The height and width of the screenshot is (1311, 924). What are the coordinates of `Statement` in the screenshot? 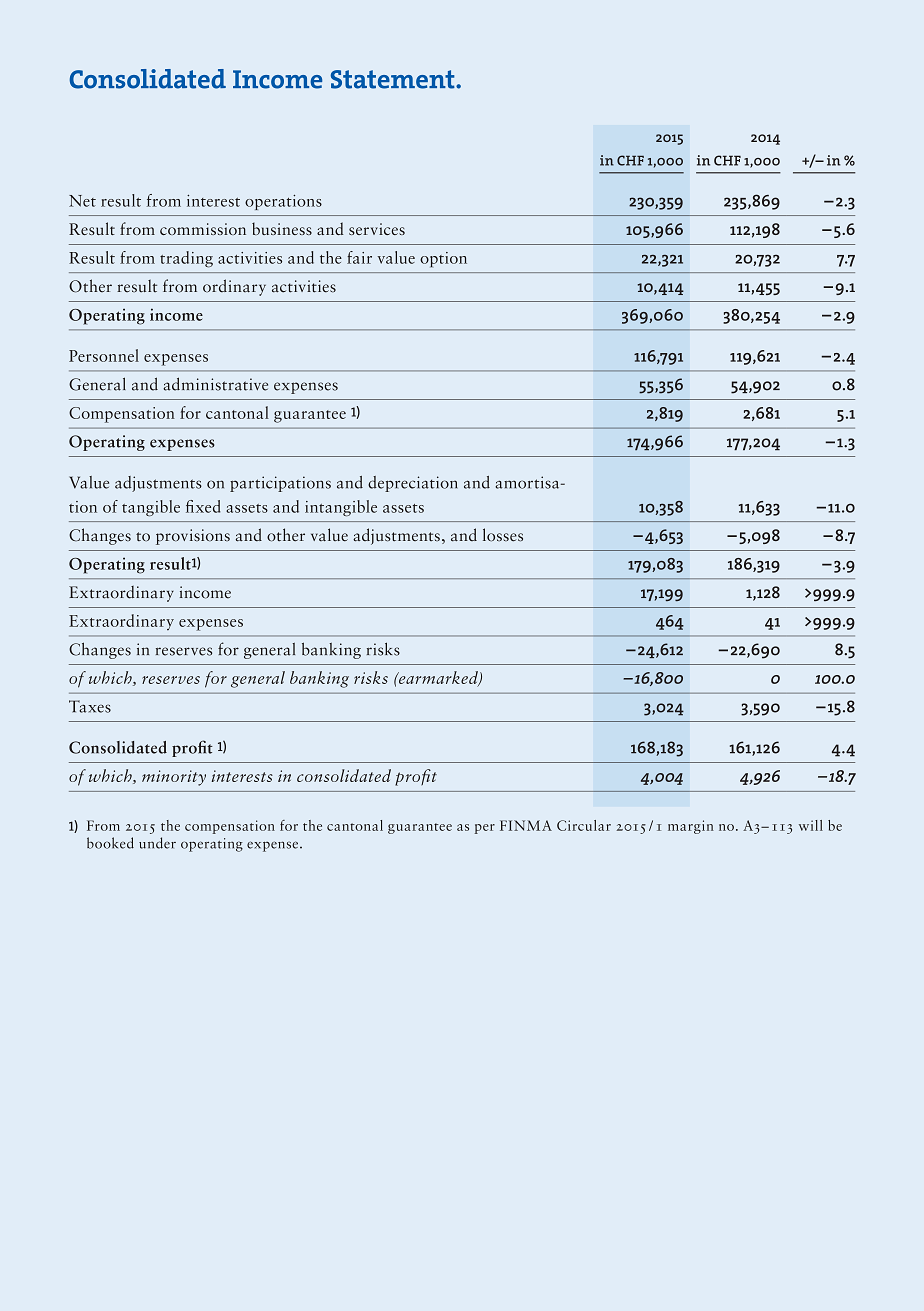 It's located at (394, 79).
